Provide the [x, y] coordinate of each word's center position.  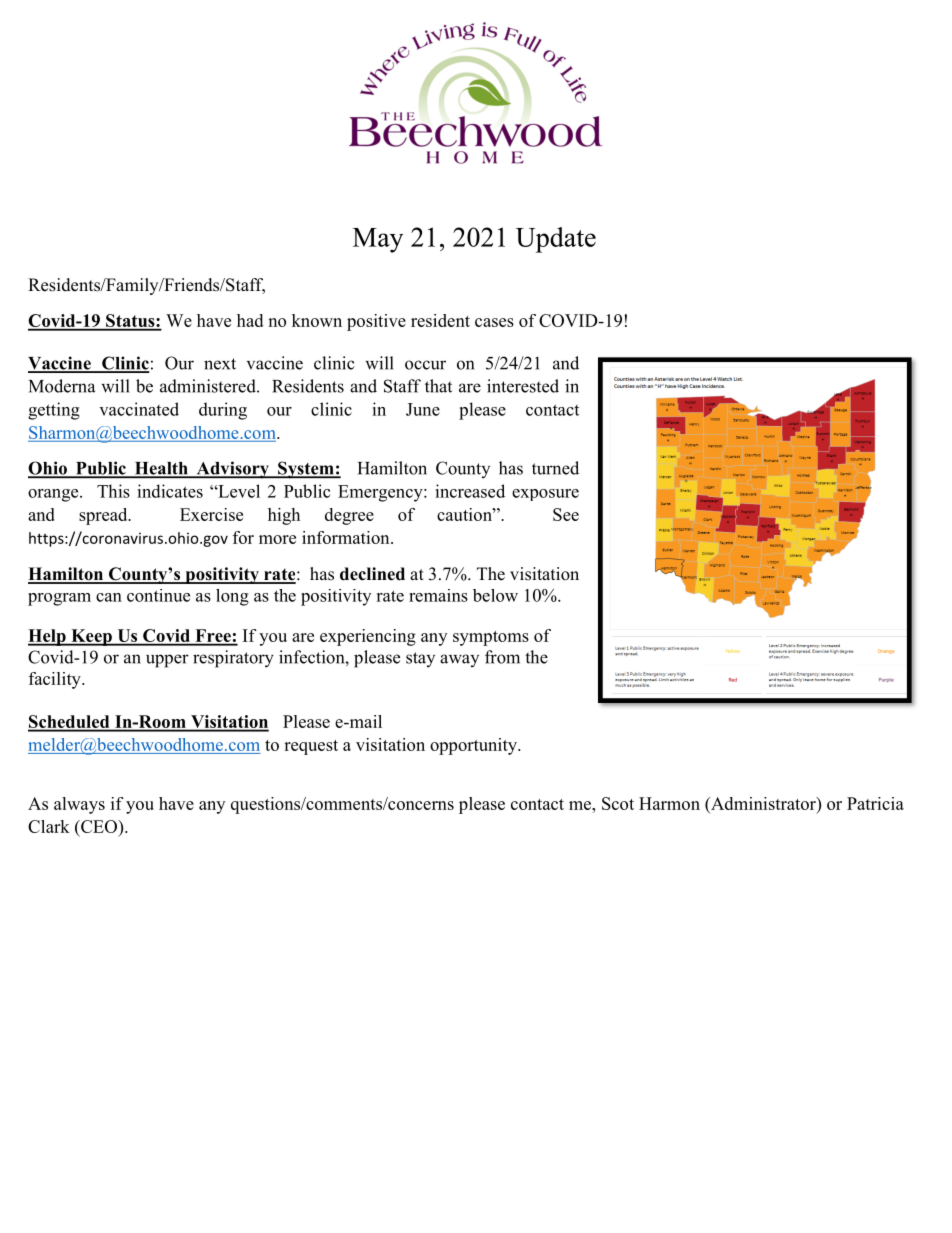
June [423, 409]
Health [161, 469]
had [250, 320]
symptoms [491, 638]
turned [555, 468]
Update [556, 240]
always [79, 805]
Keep [91, 637]
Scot [618, 803]
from [502, 657]
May [378, 240]
